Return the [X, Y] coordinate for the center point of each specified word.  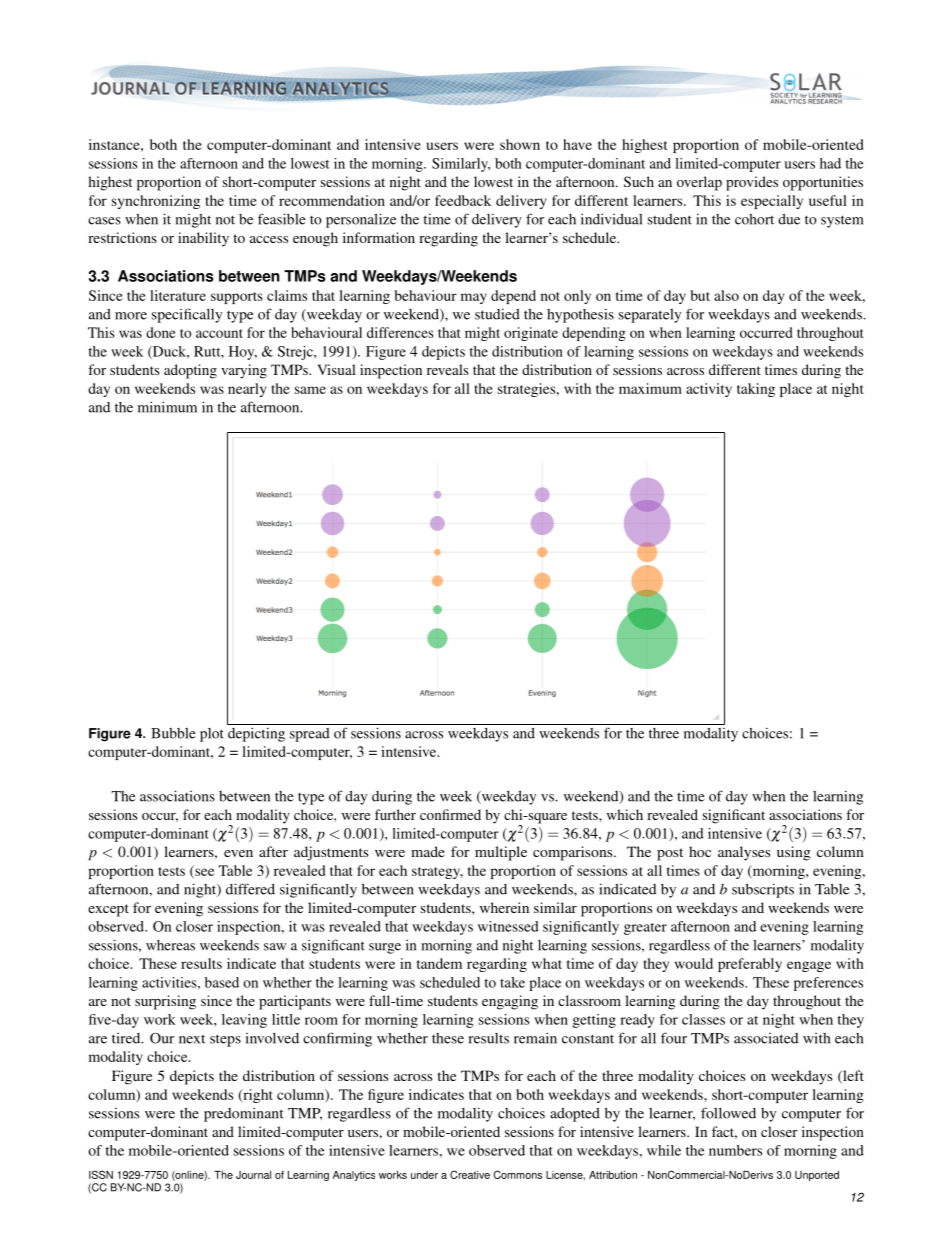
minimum [167, 407]
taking [756, 390]
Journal [253, 1175]
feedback [463, 200]
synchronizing [156, 202]
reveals [448, 369]
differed [250, 889]
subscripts [763, 890]
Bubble [173, 733]
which [625, 814]
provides [752, 183]
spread [310, 735]
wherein [504, 907]
